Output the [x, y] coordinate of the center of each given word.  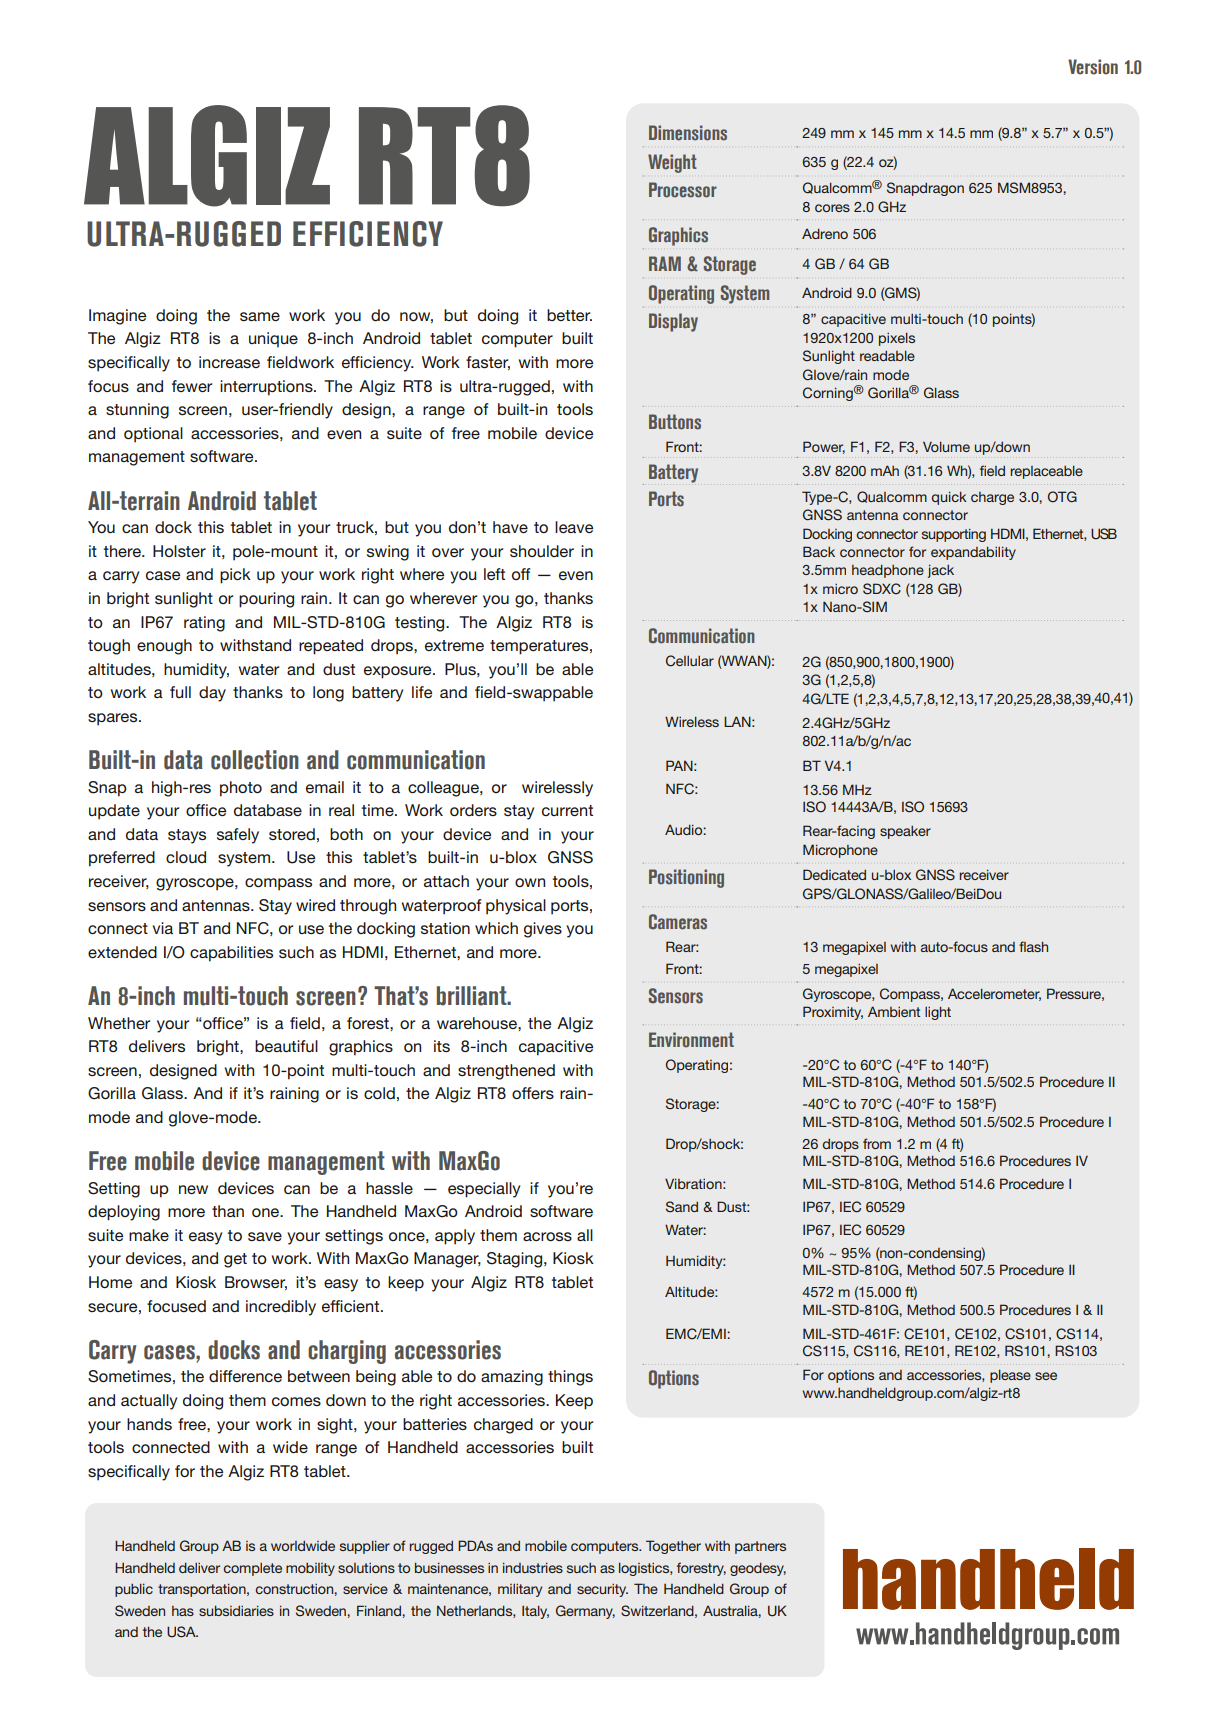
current [567, 810]
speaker [905, 832]
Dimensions [688, 133]
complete [252, 1569]
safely [238, 836]
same [260, 316]
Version [1093, 67]
